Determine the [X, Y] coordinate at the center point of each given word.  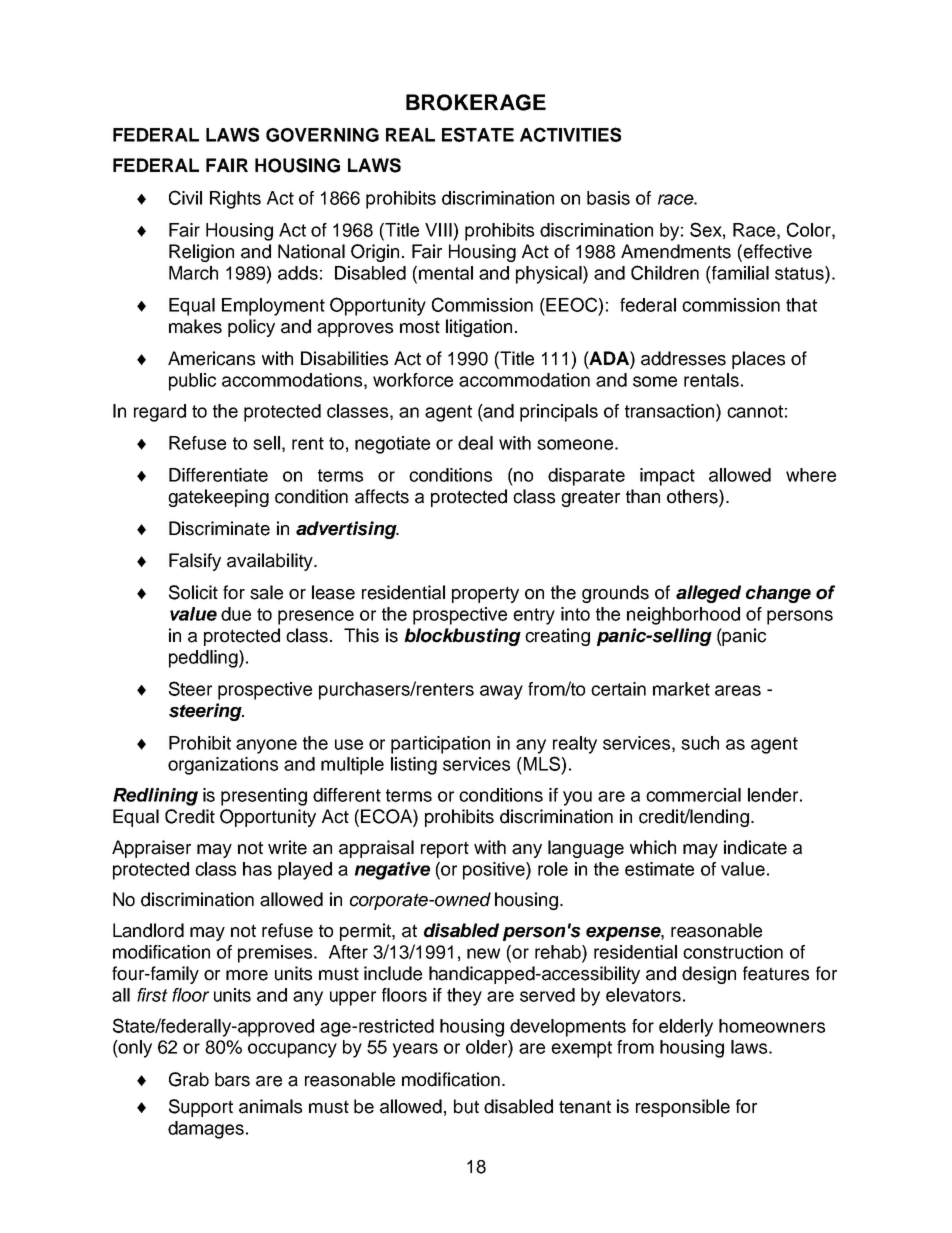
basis [608, 198]
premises [276, 954]
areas [738, 690]
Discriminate [219, 528]
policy [251, 328]
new [483, 953]
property [485, 594]
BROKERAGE [476, 102]
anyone [266, 746]
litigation [479, 328]
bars [232, 1079]
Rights [235, 200]
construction [733, 952]
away [501, 692]
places [758, 360]
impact [667, 477]
